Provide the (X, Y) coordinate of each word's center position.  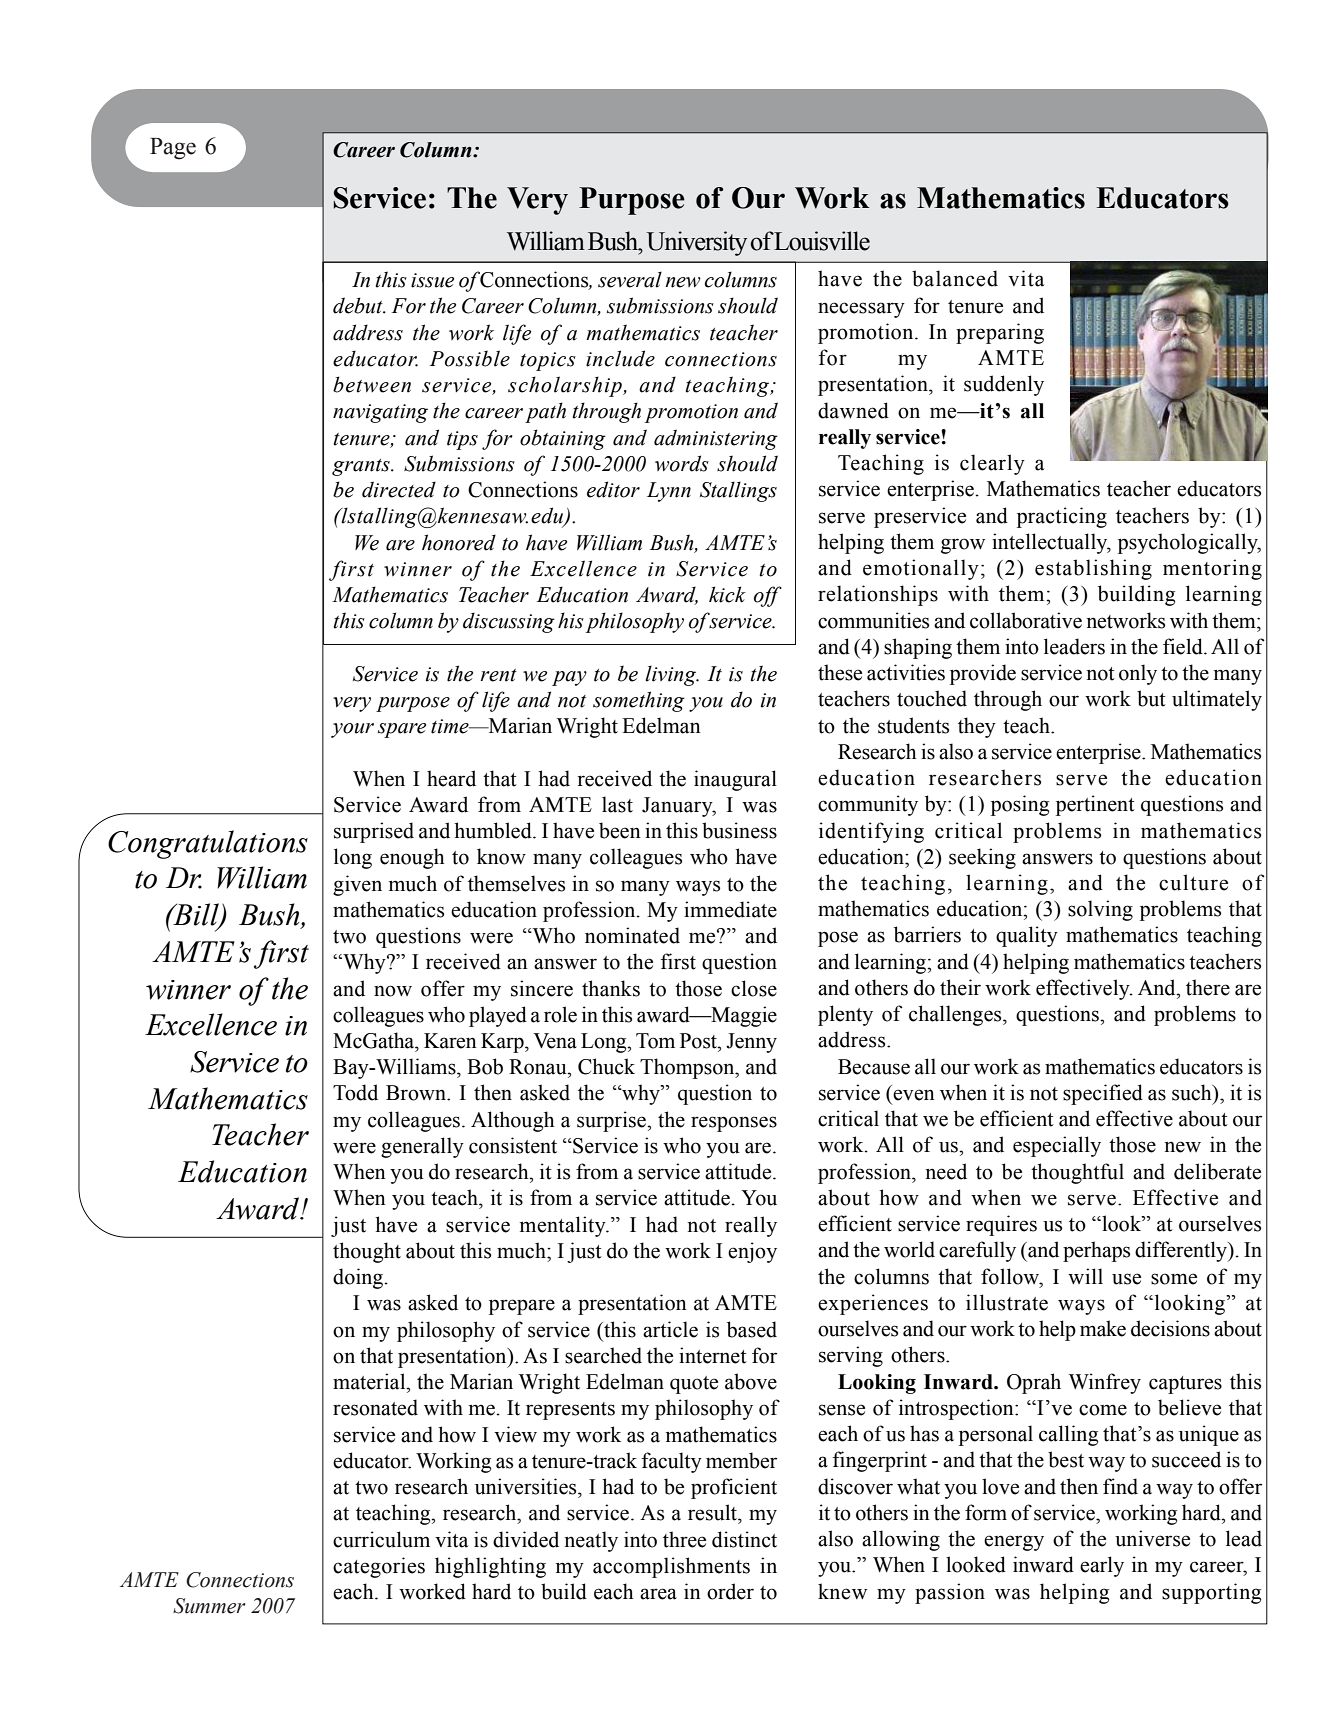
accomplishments (671, 1567)
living (672, 675)
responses (734, 1124)
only (1138, 674)
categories (379, 1567)
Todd (355, 1092)
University (696, 243)
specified (1103, 1094)
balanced (955, 278)
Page (173, 149)
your (352, 730)
